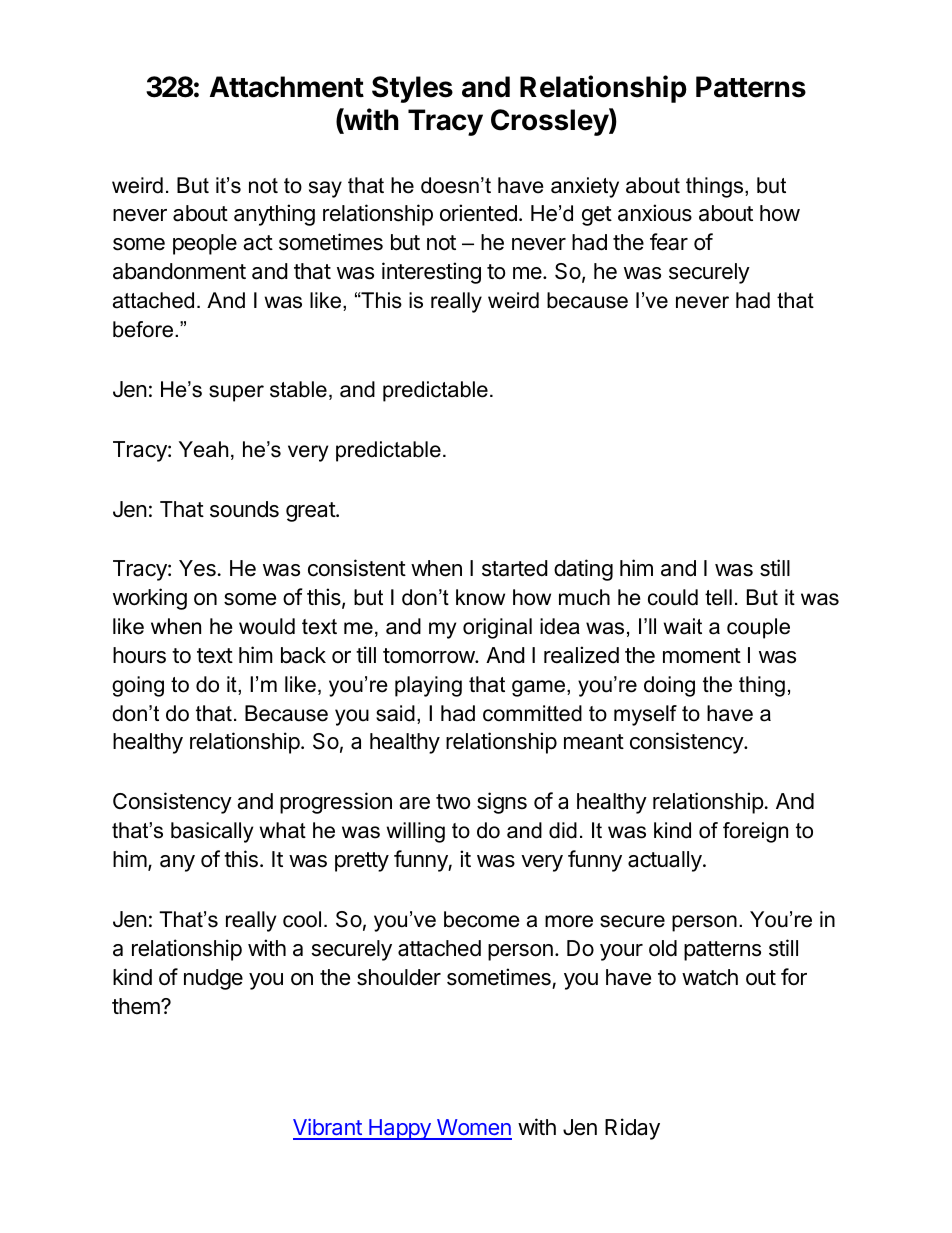 This page has width=952, height=1233. I want to click on could, so click(673, 597).
